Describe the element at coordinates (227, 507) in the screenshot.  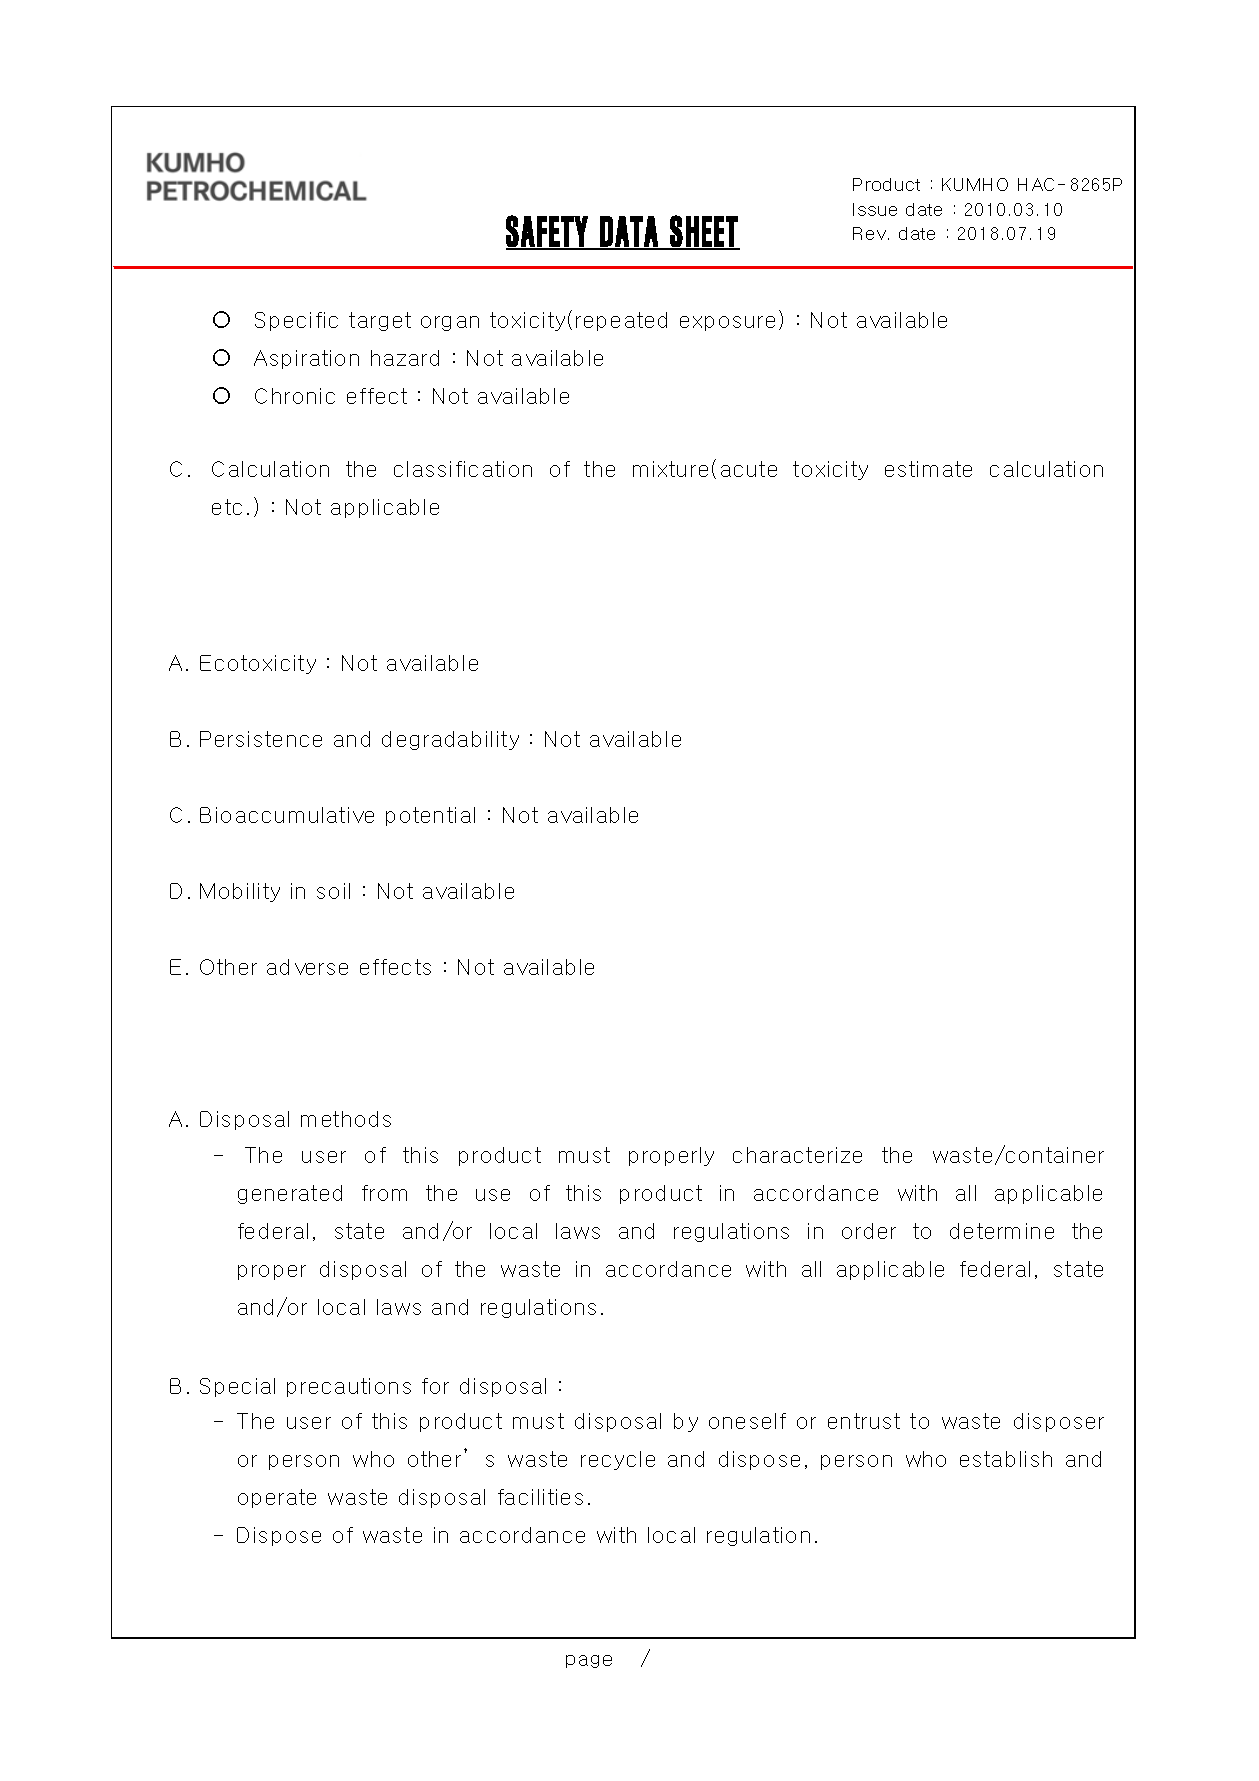
I see `etc` at that location.
